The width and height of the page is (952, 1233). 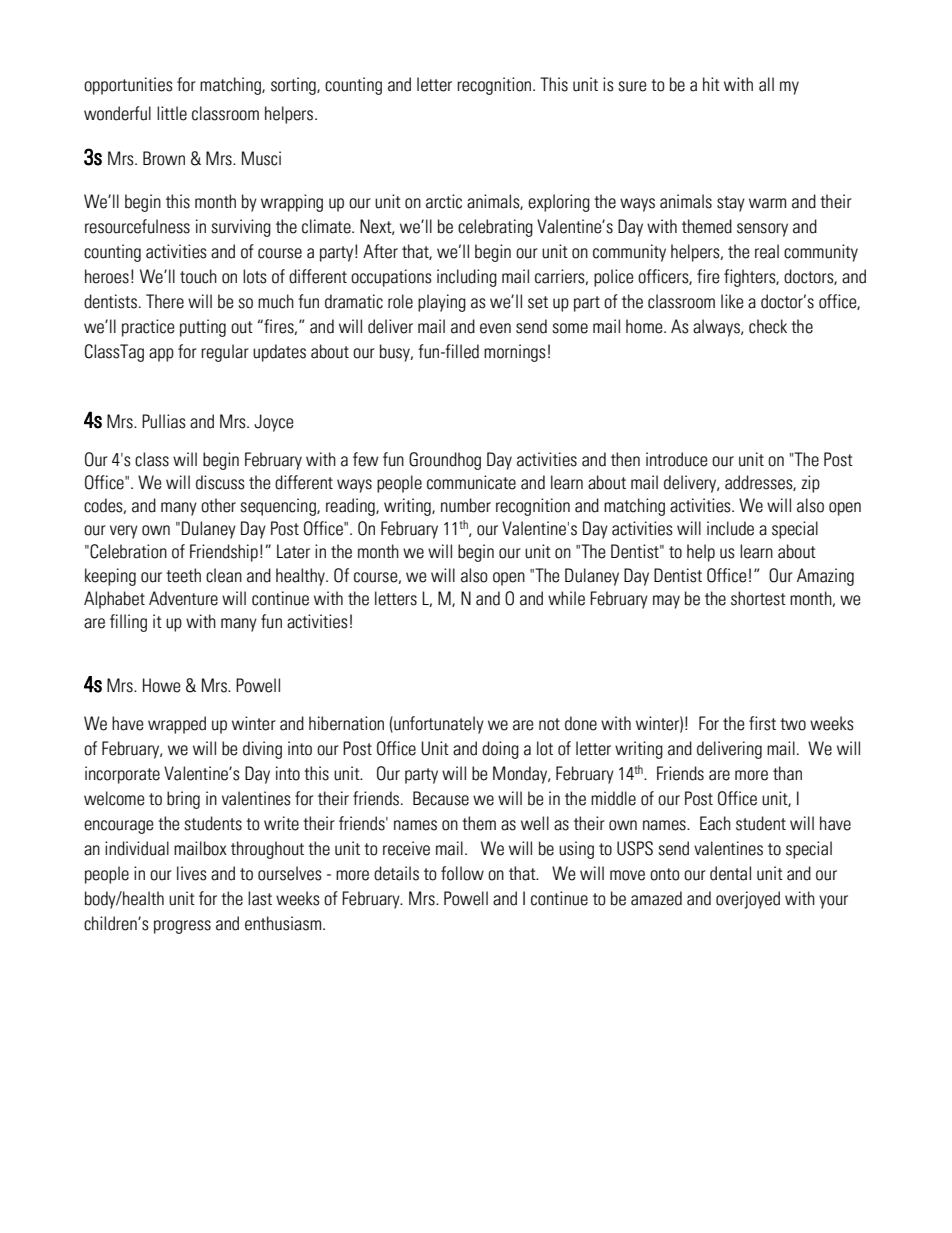 I want to click on all, so click(x=766, y=84).
